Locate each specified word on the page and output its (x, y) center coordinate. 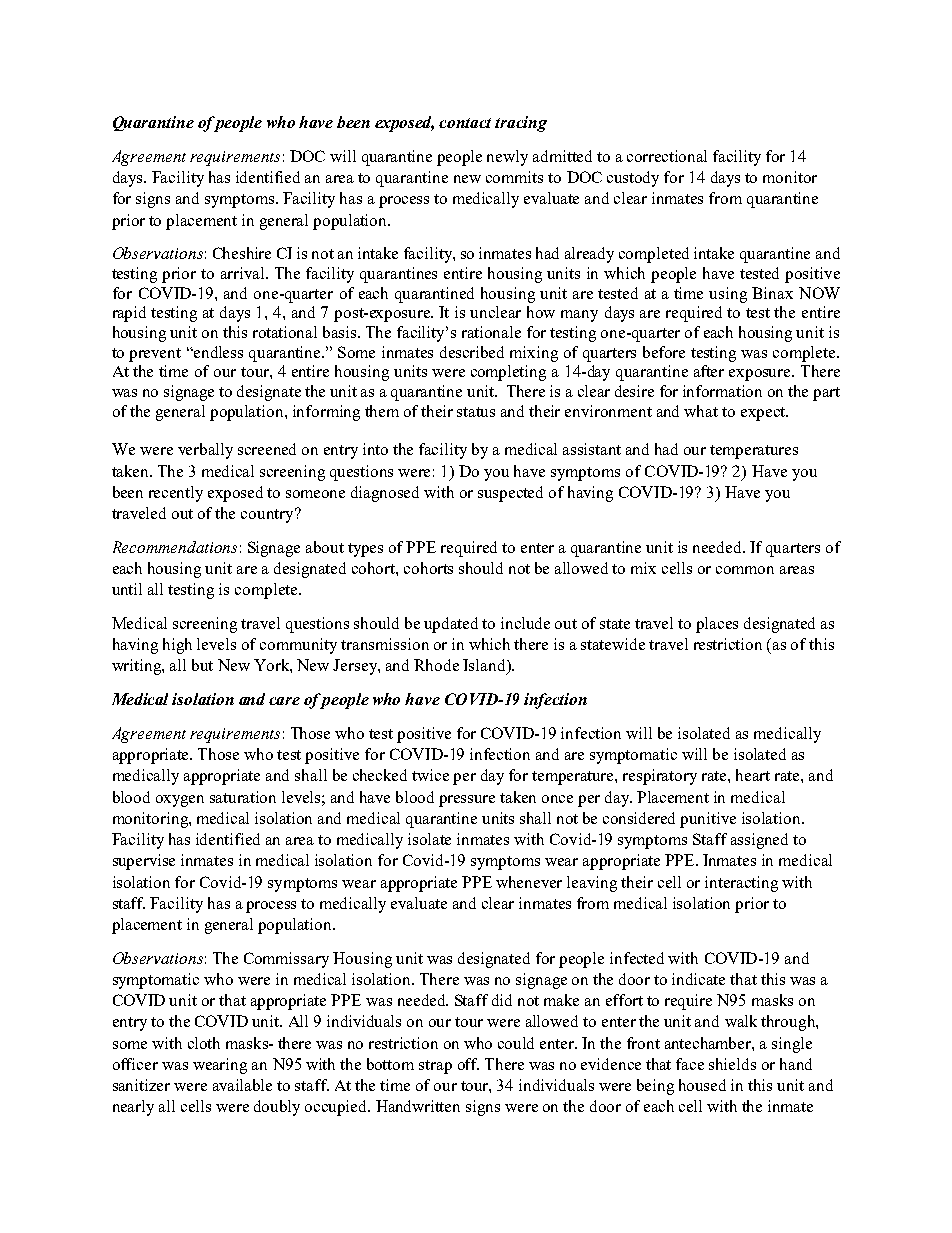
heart (753, 775)
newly (507, 158)
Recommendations (175, 547)
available (242, 1085)
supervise (144, 862)
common (745, 570)
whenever (529, 882)
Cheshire (242, 253)
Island (485, 666)
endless (217, 352)
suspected (510, 494)
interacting (741, 884)
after (709, 371)
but (202, 665)
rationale (491, 332)
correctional (667, 156)
